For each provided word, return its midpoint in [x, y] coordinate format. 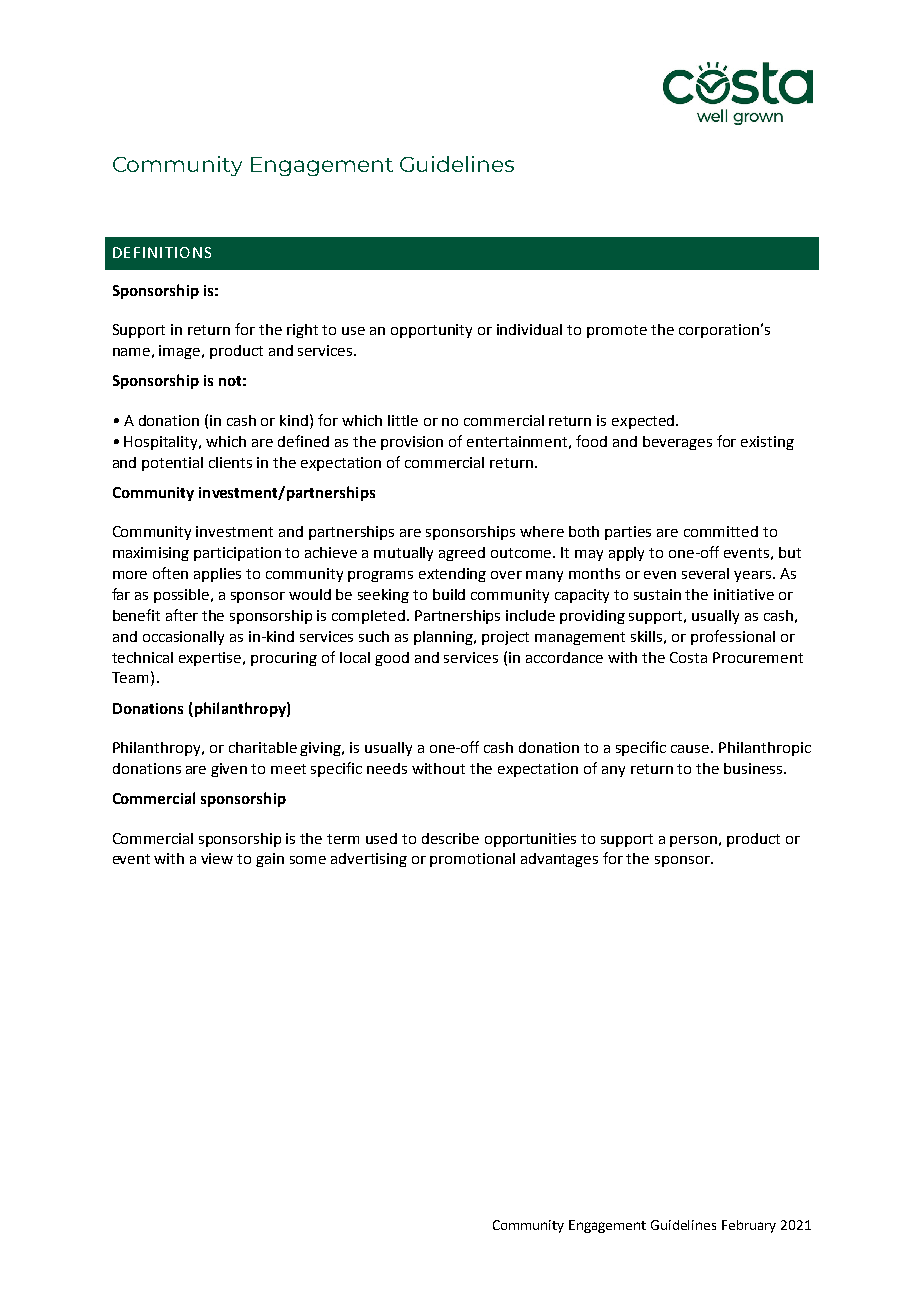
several [705, 573]
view [217, 858]
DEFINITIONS [162, 252]
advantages [559, 860]
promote [617, 331]
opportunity [431, 331]
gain [270, 860]
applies [217, 575]
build [449, 594]
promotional [472, 860]
